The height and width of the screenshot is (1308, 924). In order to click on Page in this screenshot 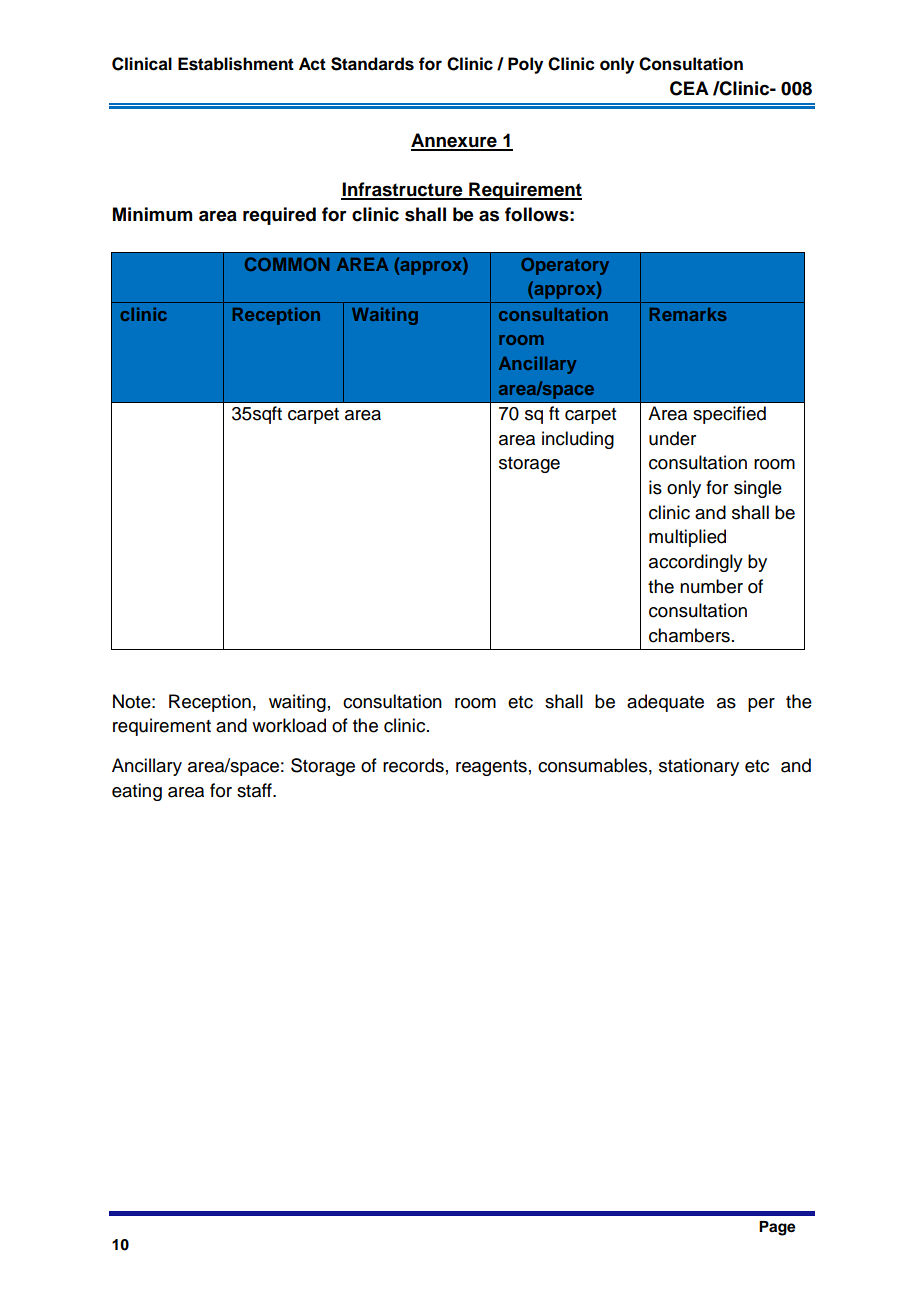, I will do `click(777, 1228)`.
